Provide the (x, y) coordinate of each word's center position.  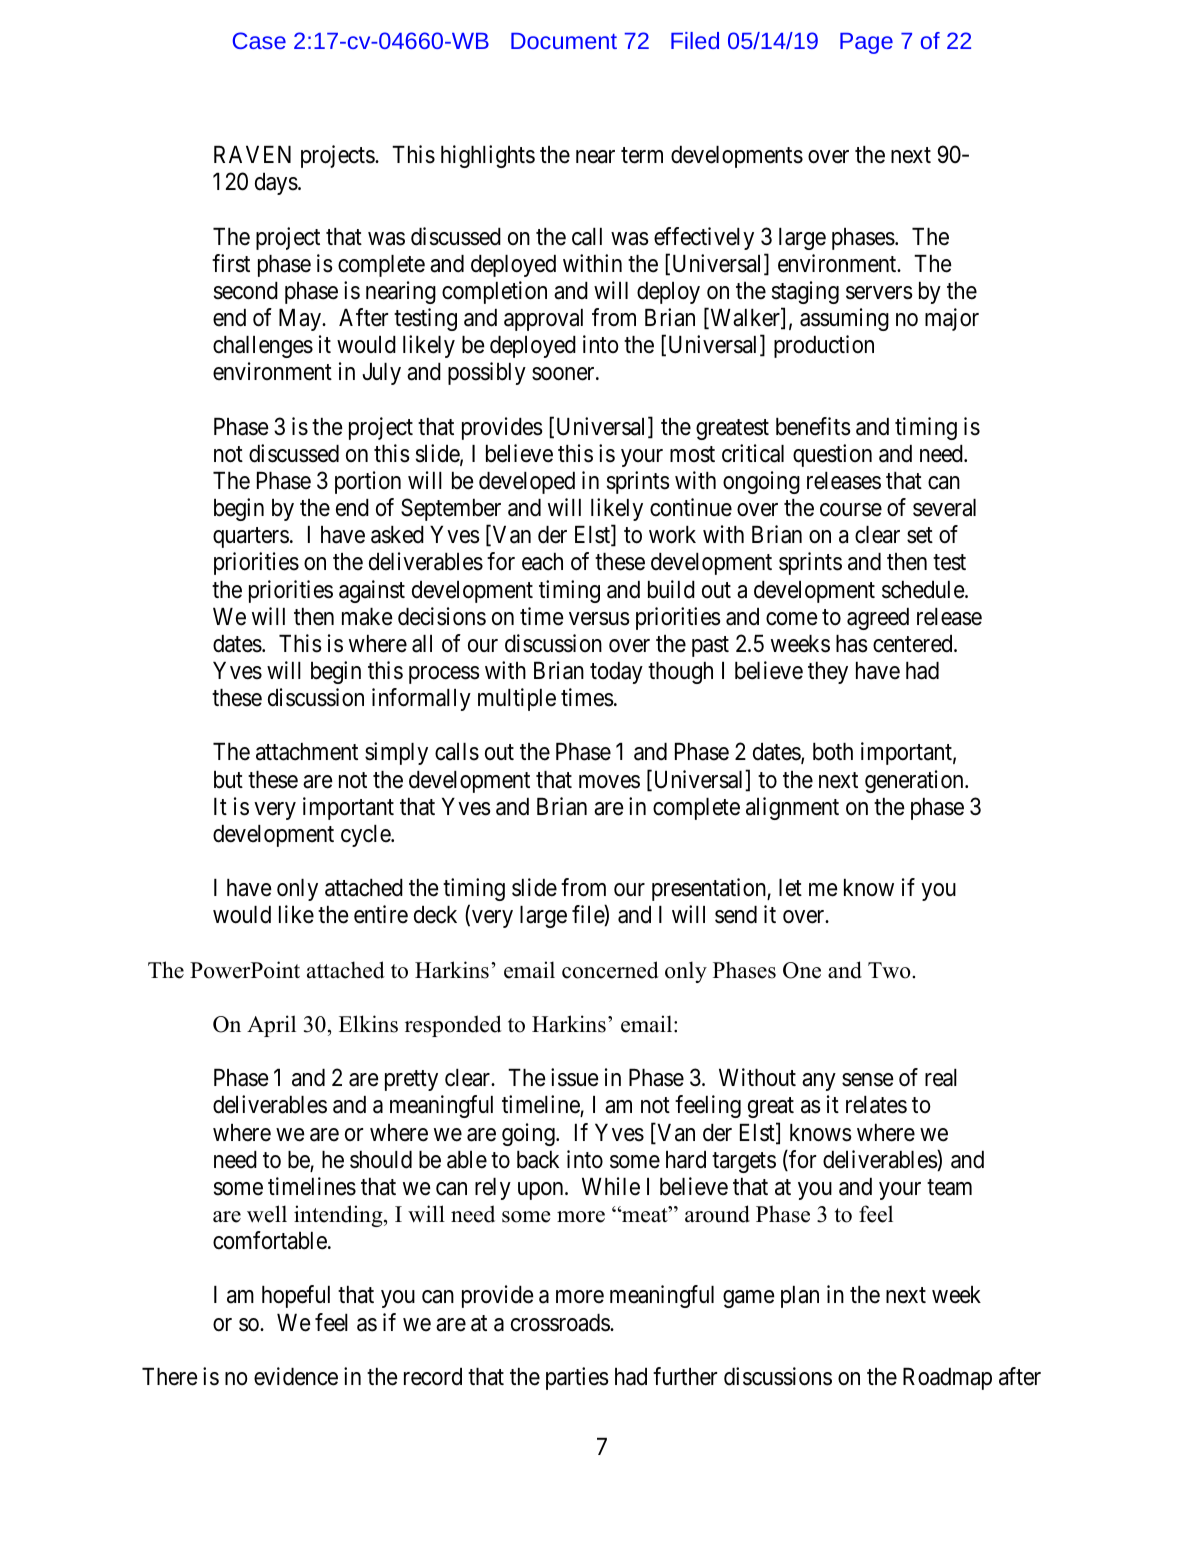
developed (527, 483)
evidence (296, 1376)
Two (890, 970)
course (851, 510)
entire (381, 914)
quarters (251, 538)
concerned (610, 970)
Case (259, 40)
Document (564, 41)
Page (866, 43)
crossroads (561, 1323)
